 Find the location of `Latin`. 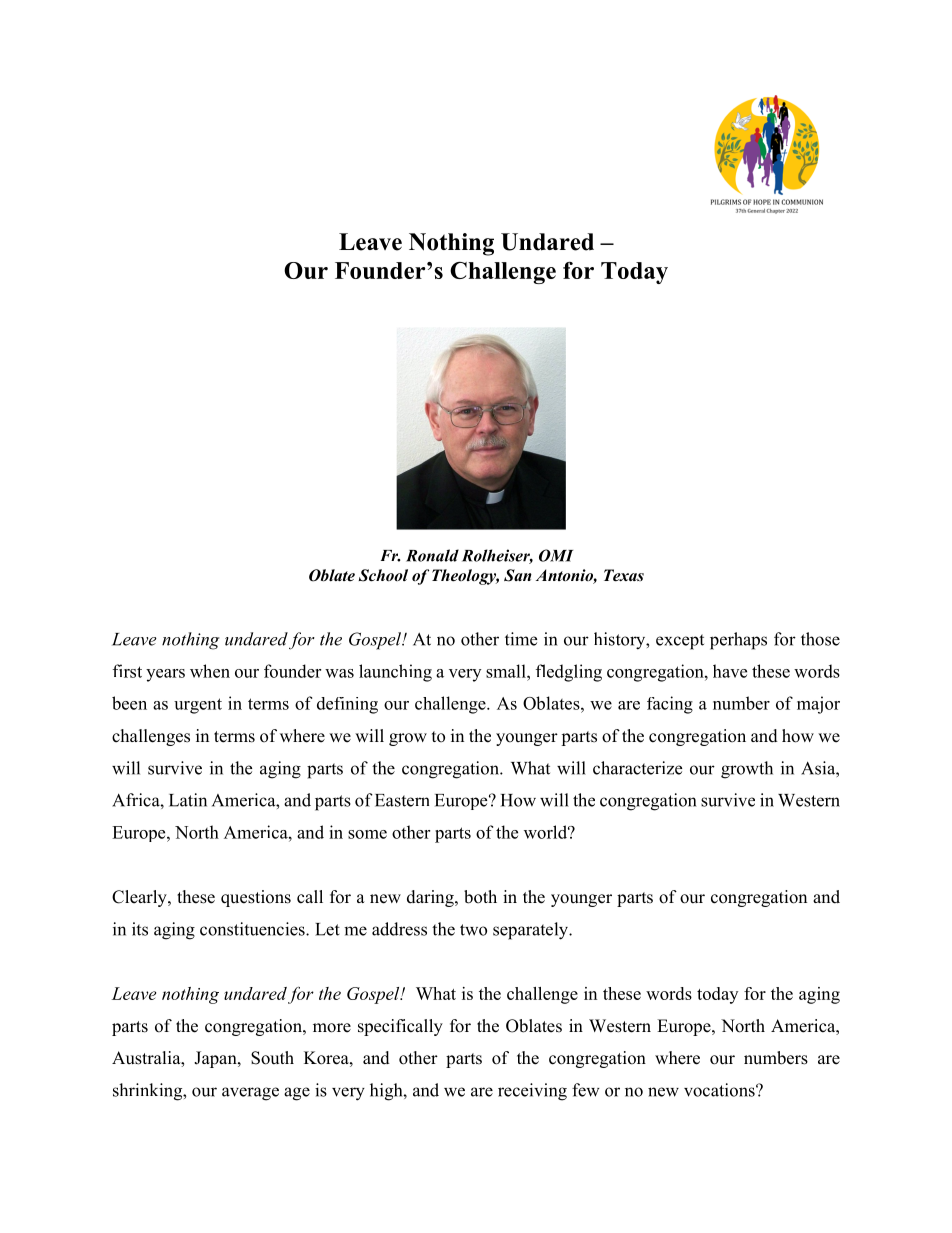

Latin is located at coordinates (188, 800).
